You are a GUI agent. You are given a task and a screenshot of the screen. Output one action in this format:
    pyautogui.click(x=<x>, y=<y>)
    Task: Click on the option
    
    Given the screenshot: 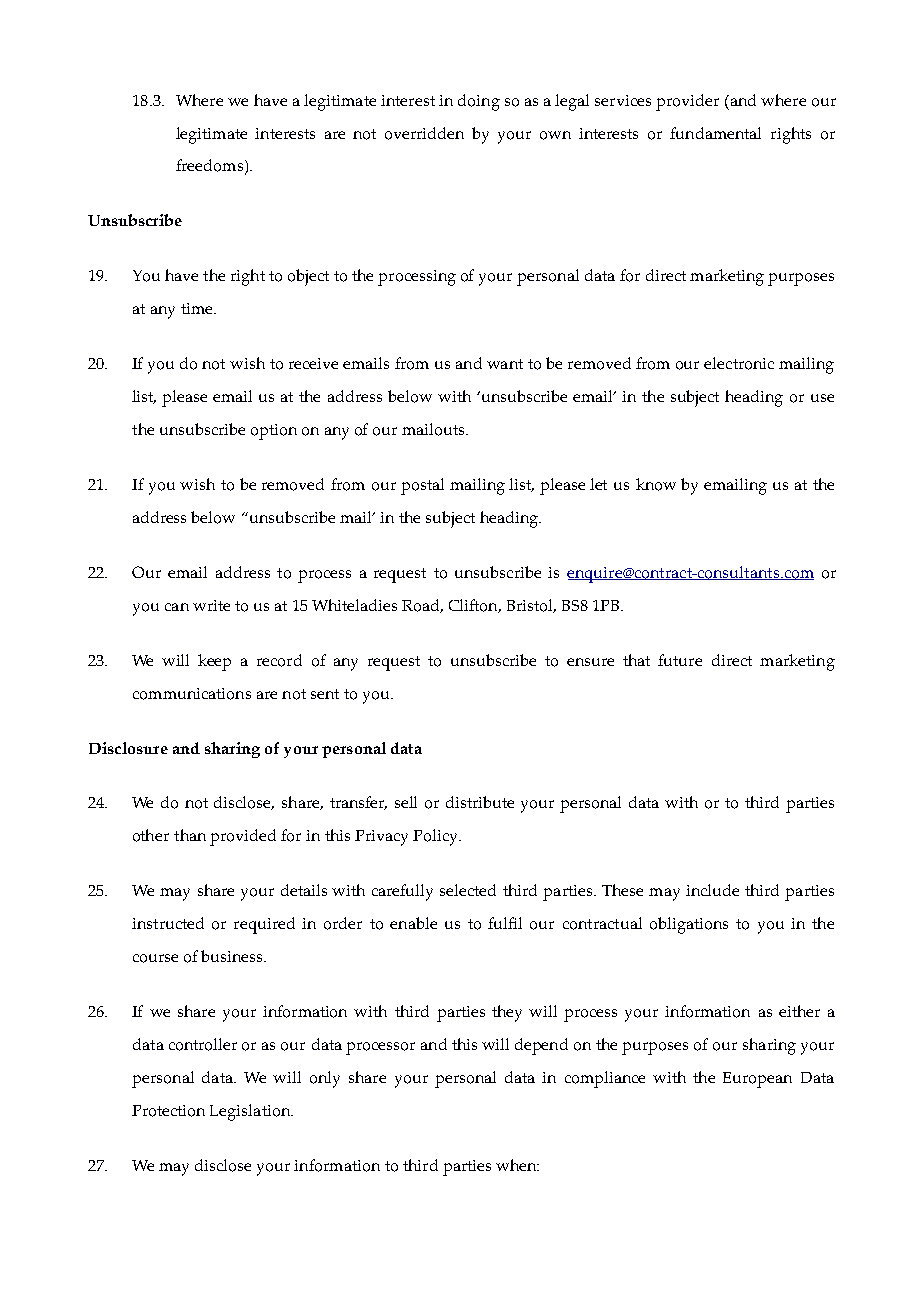 What is the action you would take?
    pyautogui.click(x=274, y=432)
